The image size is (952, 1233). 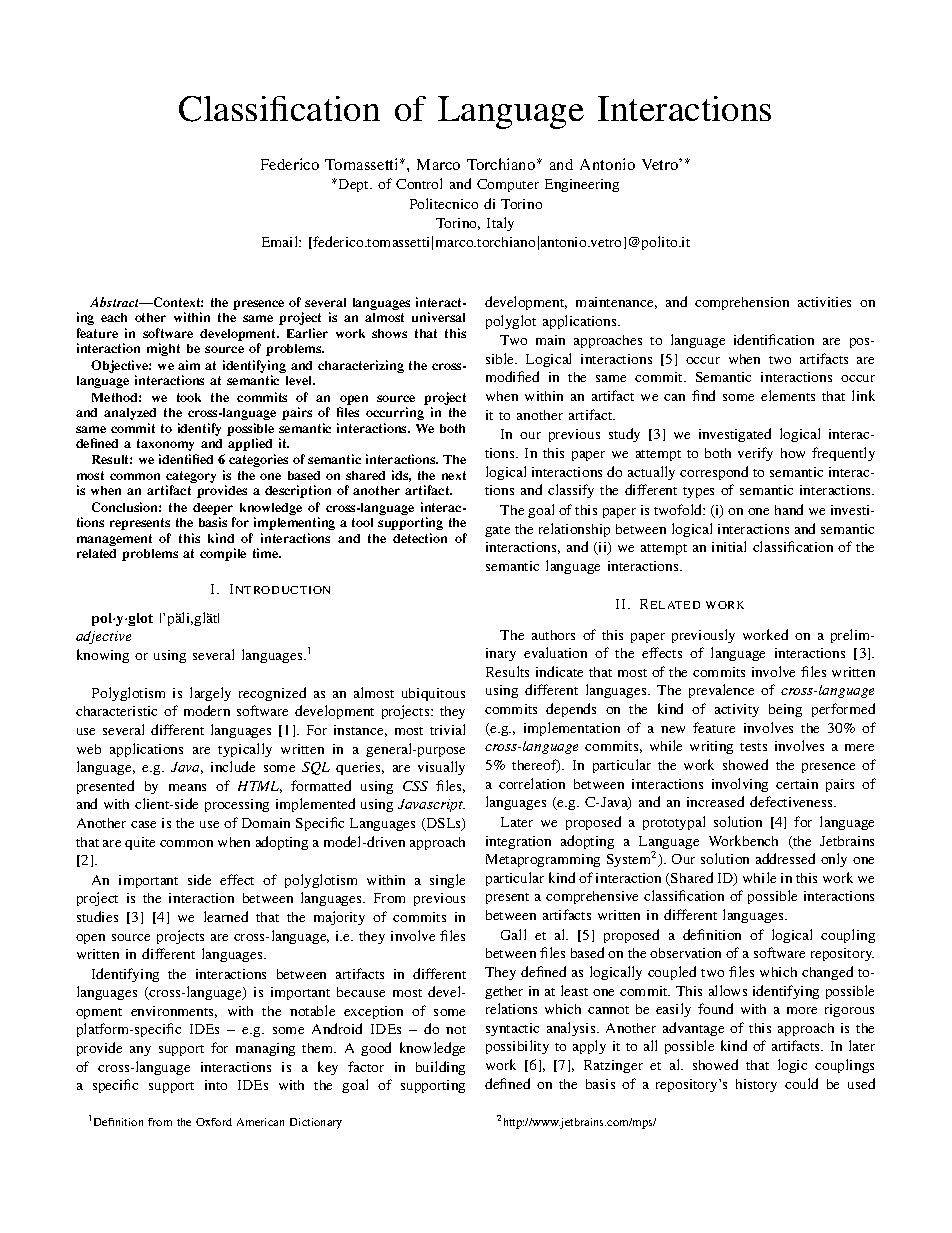 What do you see at coordinates (500, 224) in the image?
I see `Italy` at bounding box center [500, 224].
